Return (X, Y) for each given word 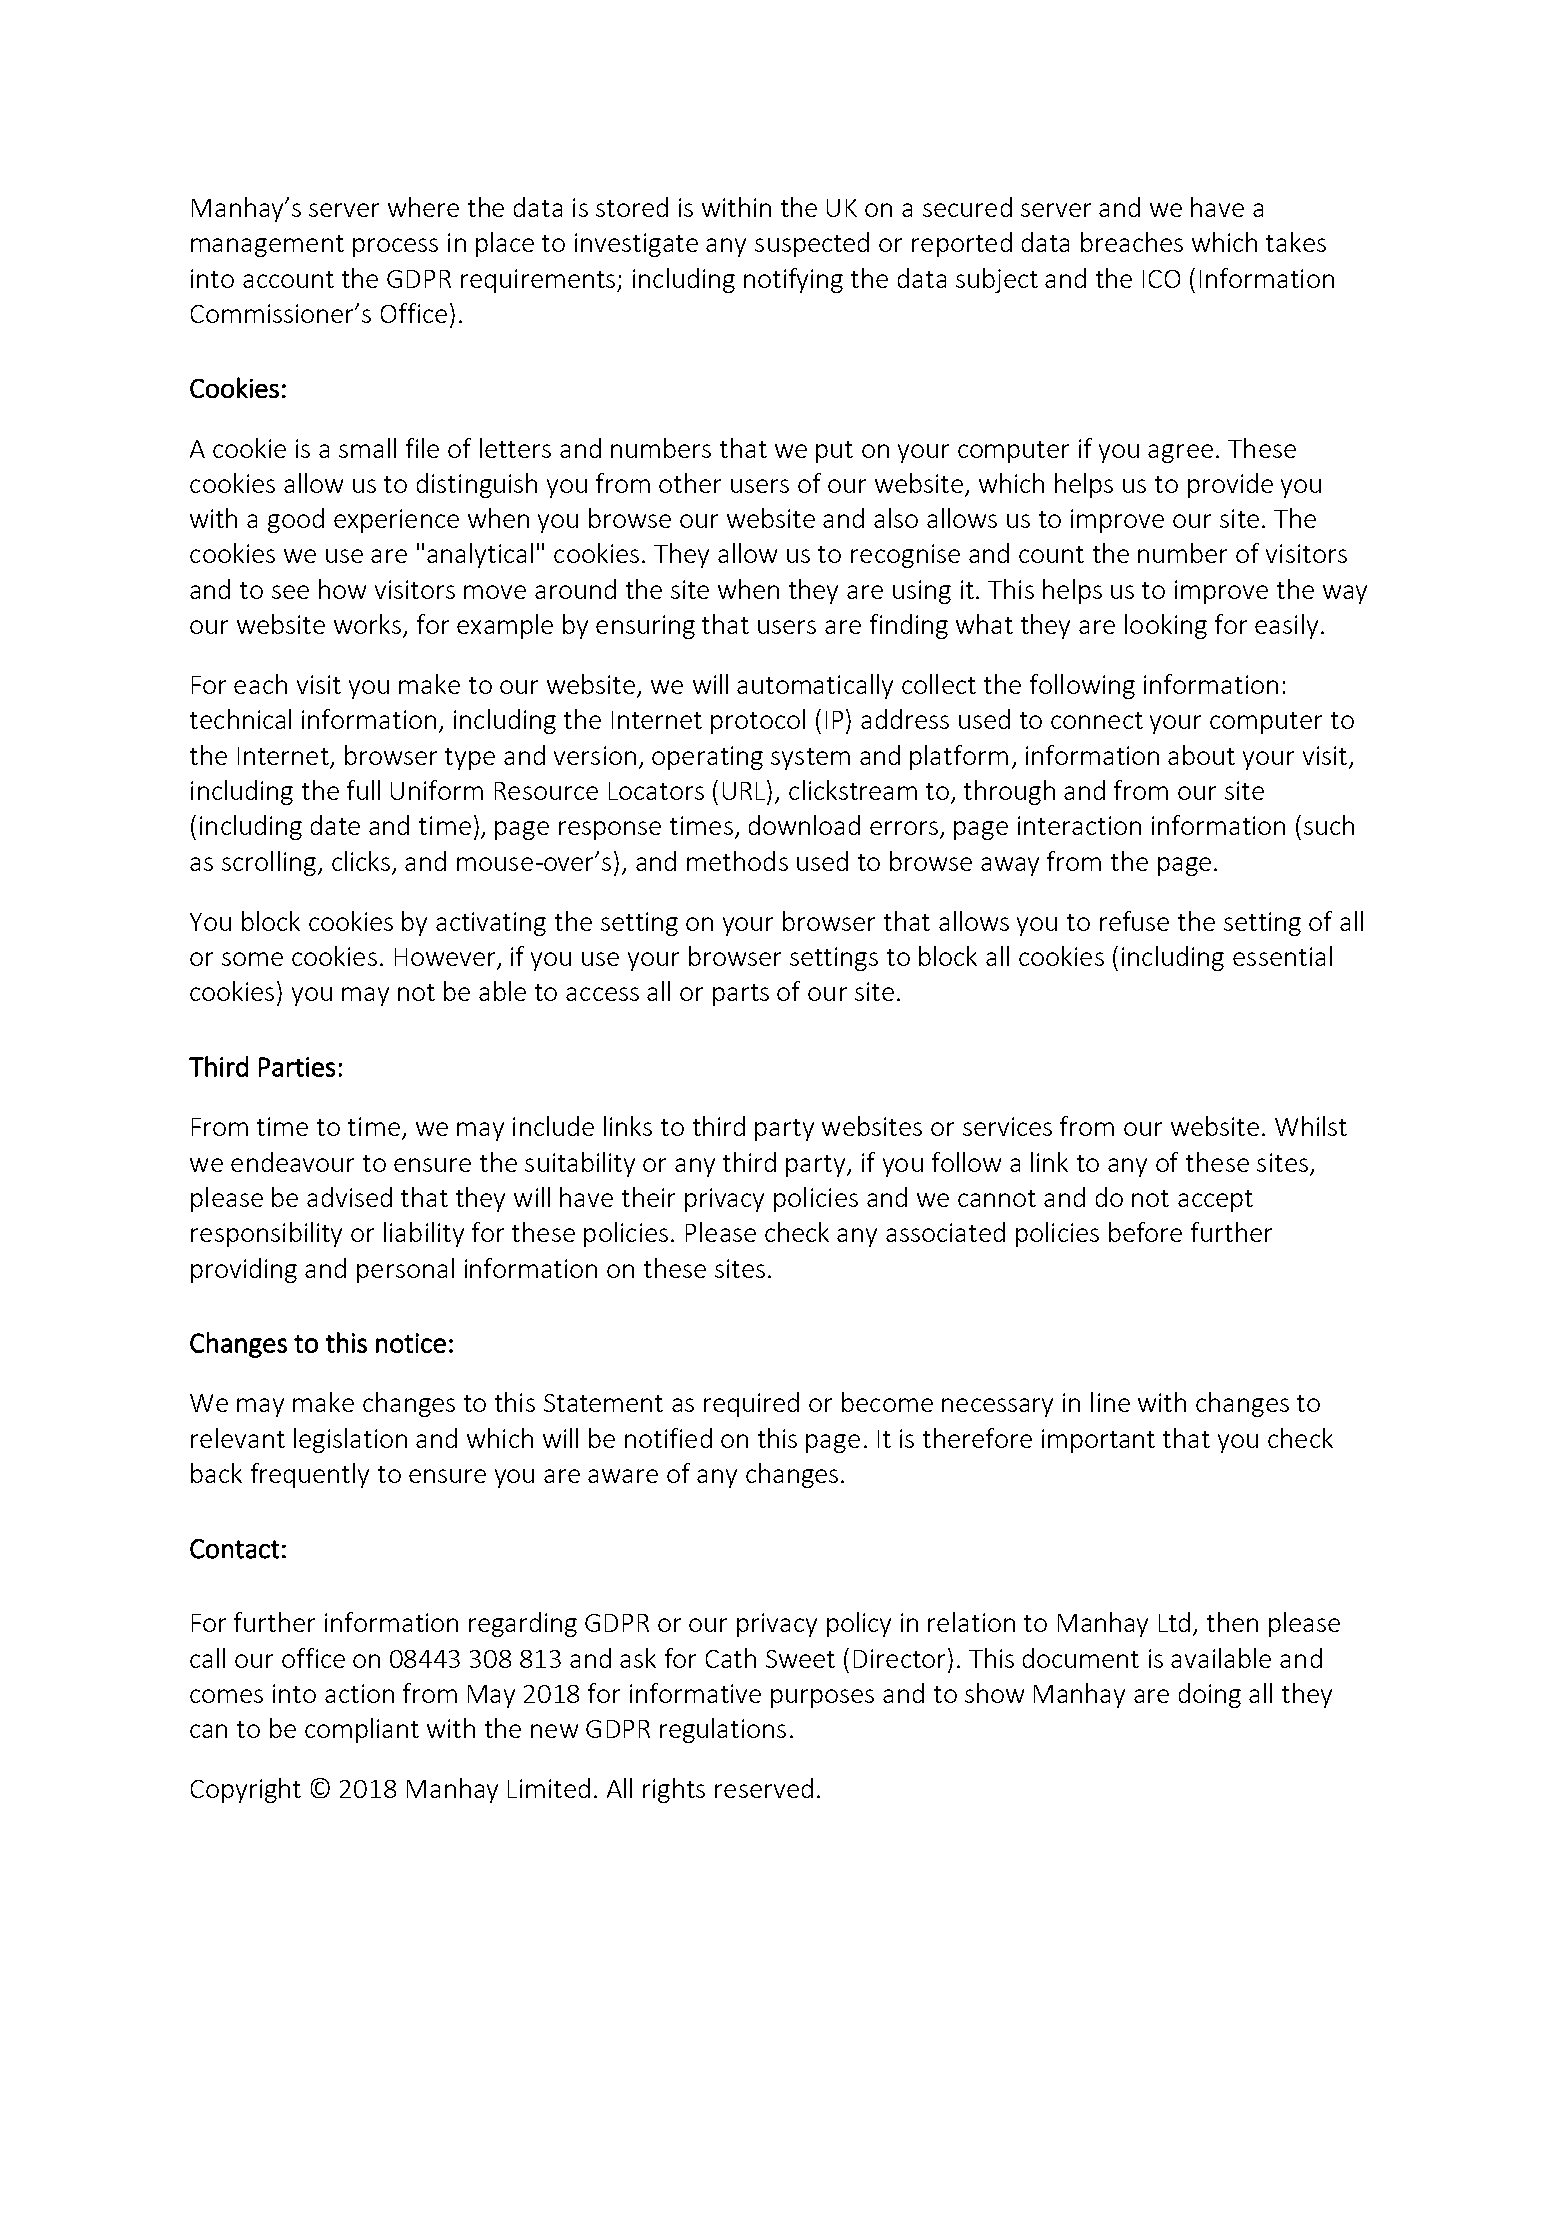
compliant (362, 1730)
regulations (723, 1730)
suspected (812, 244)
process (395, 247)
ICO (1161, 279)
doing (1210, 1695)
